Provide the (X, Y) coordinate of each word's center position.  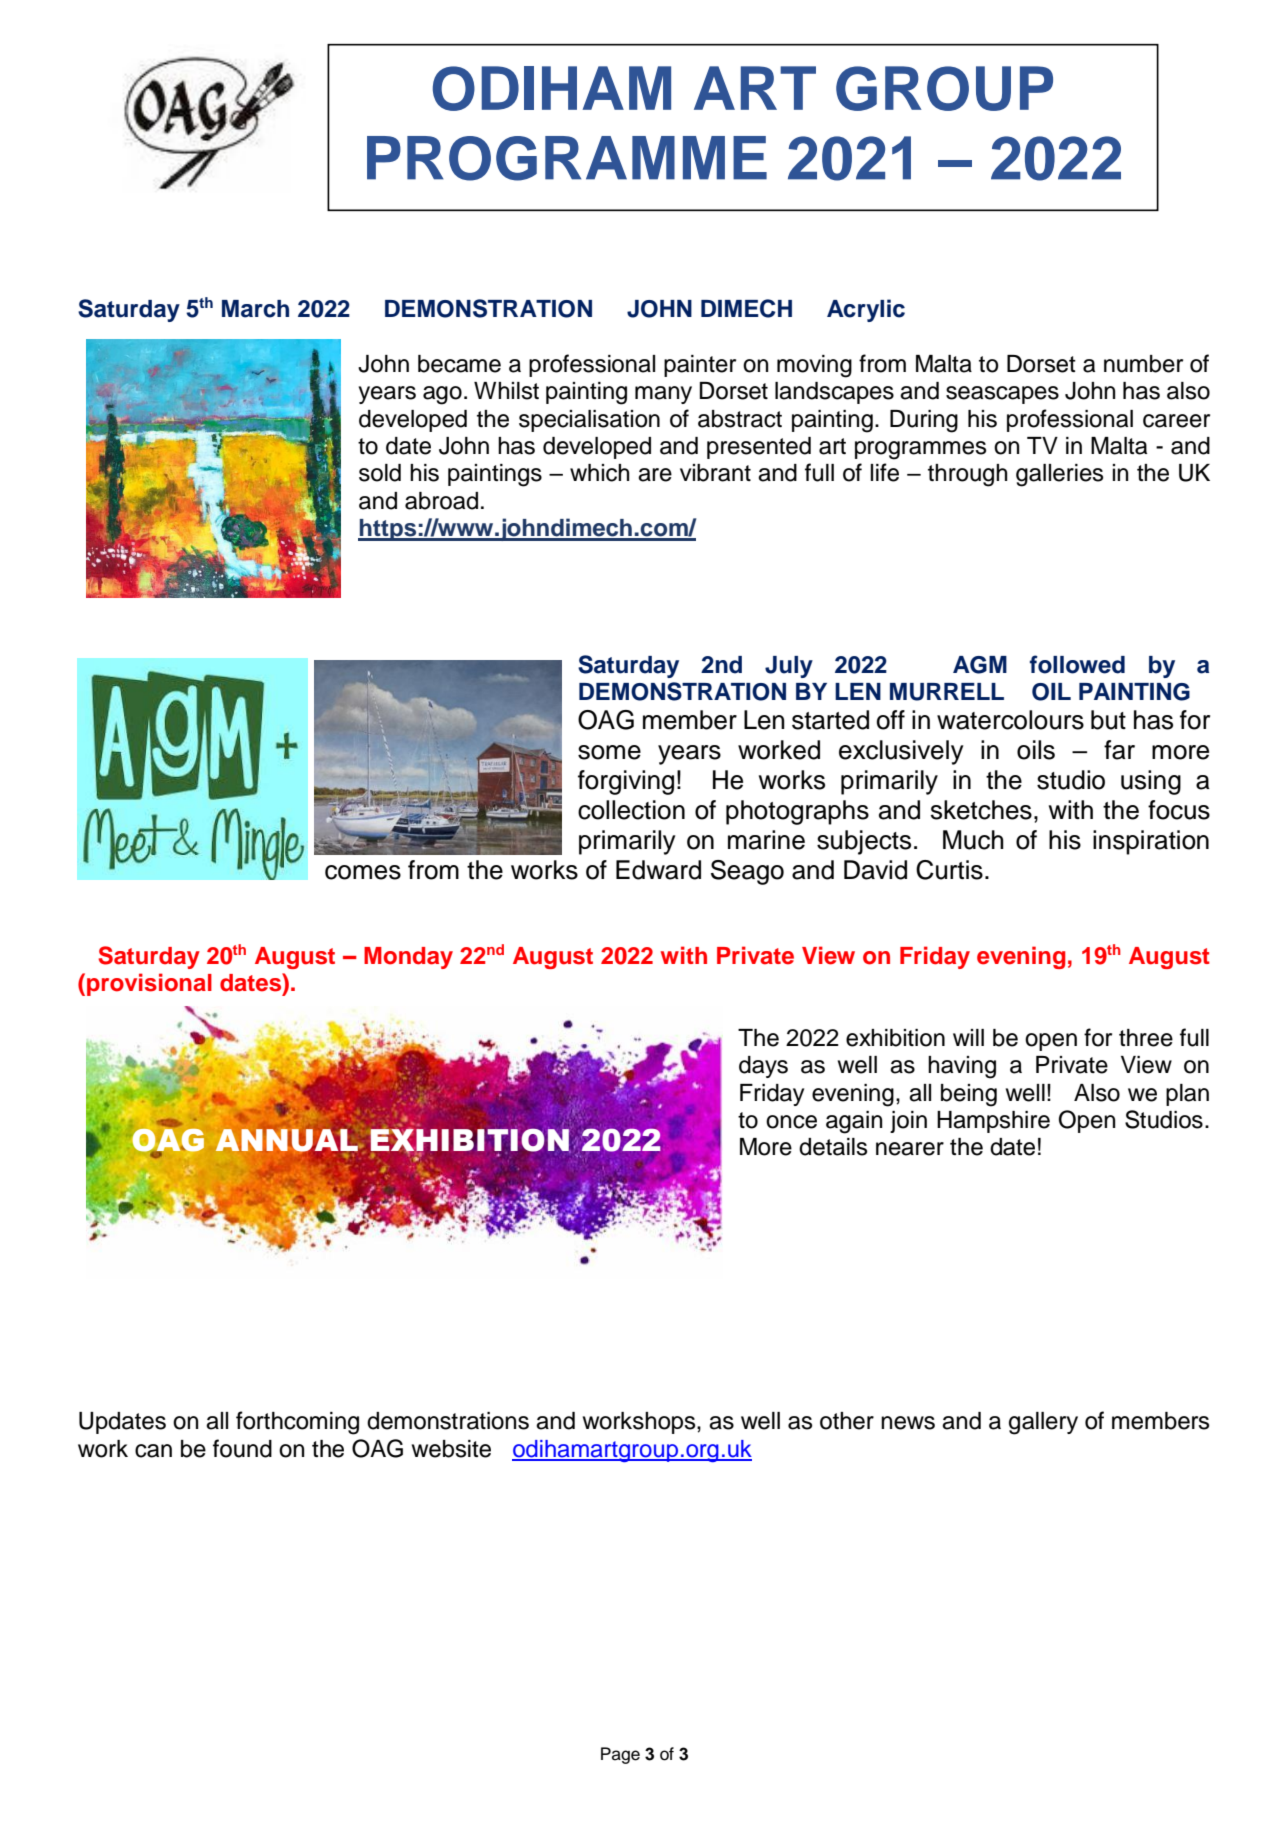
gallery (1043, 1423)
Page (620, 1755)
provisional (149, 984)
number (1143, 364)
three (1146, 1038)
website (451, 1449)
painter (700, 366)
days (763, 1067)
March (255, 309)
